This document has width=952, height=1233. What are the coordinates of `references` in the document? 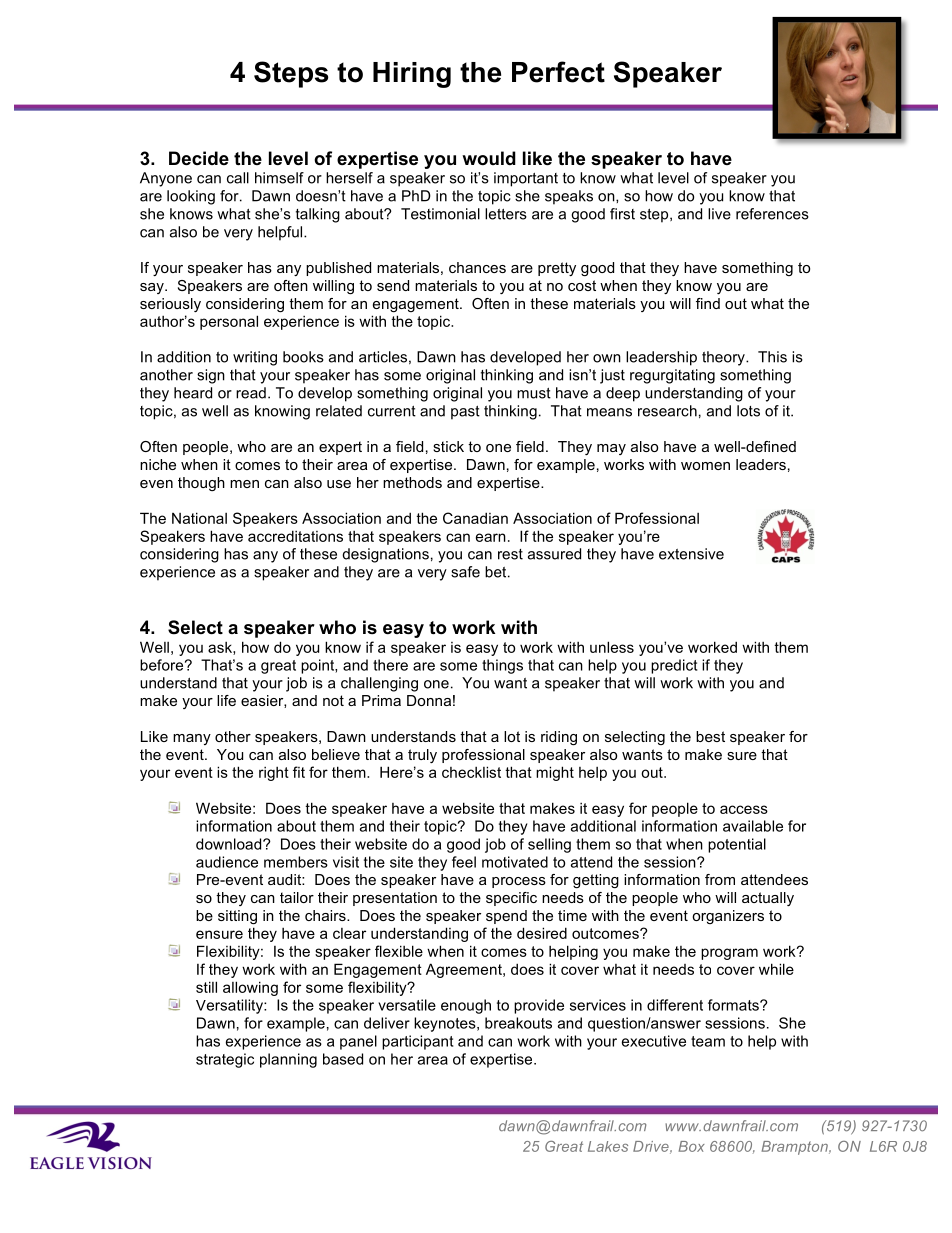 It's located at (772, 214).
